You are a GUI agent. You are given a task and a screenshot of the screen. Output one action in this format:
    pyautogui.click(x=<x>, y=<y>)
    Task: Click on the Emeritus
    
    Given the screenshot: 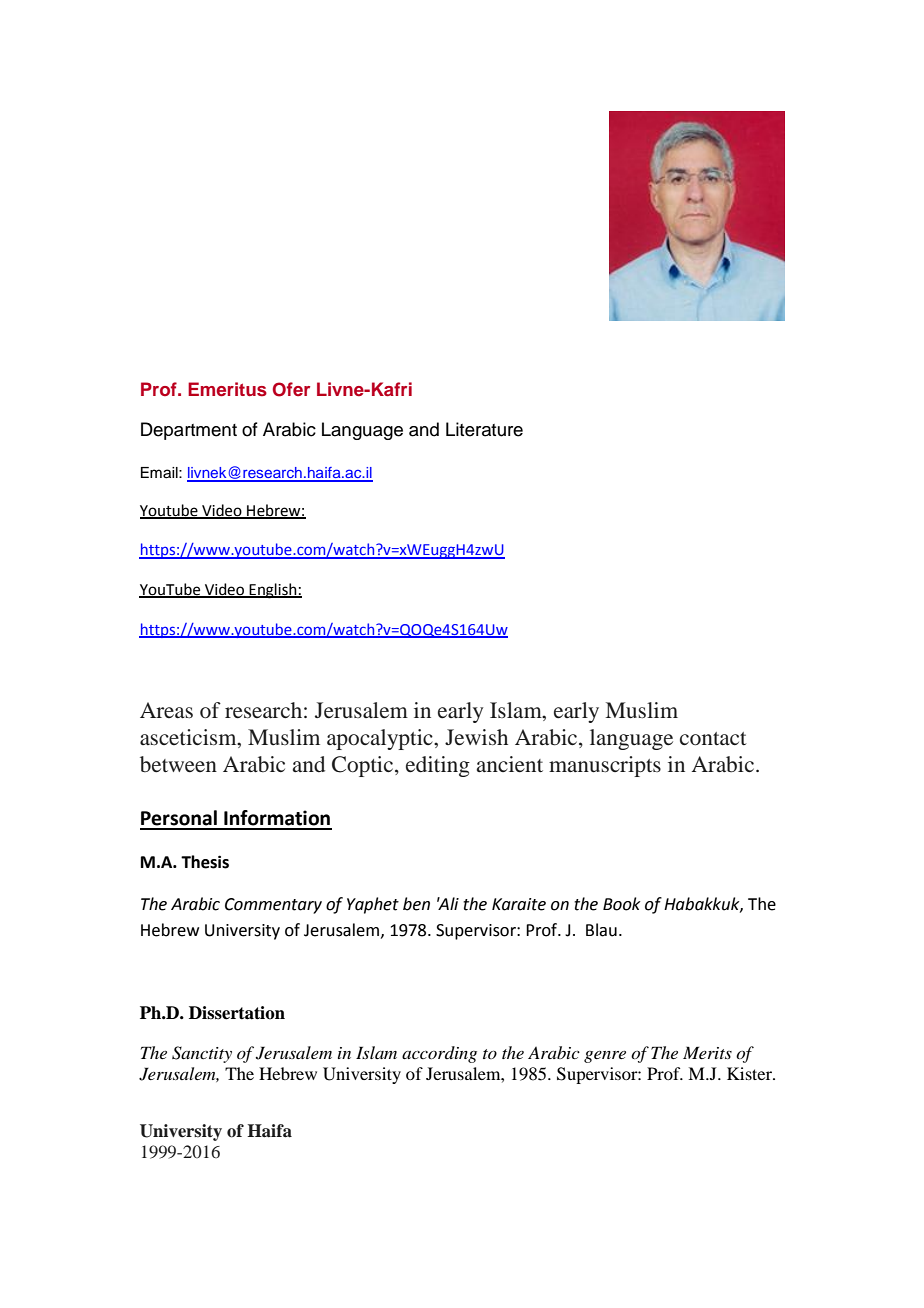 What is the action you would take?
    pyautogui.click(x=227, y=389)
